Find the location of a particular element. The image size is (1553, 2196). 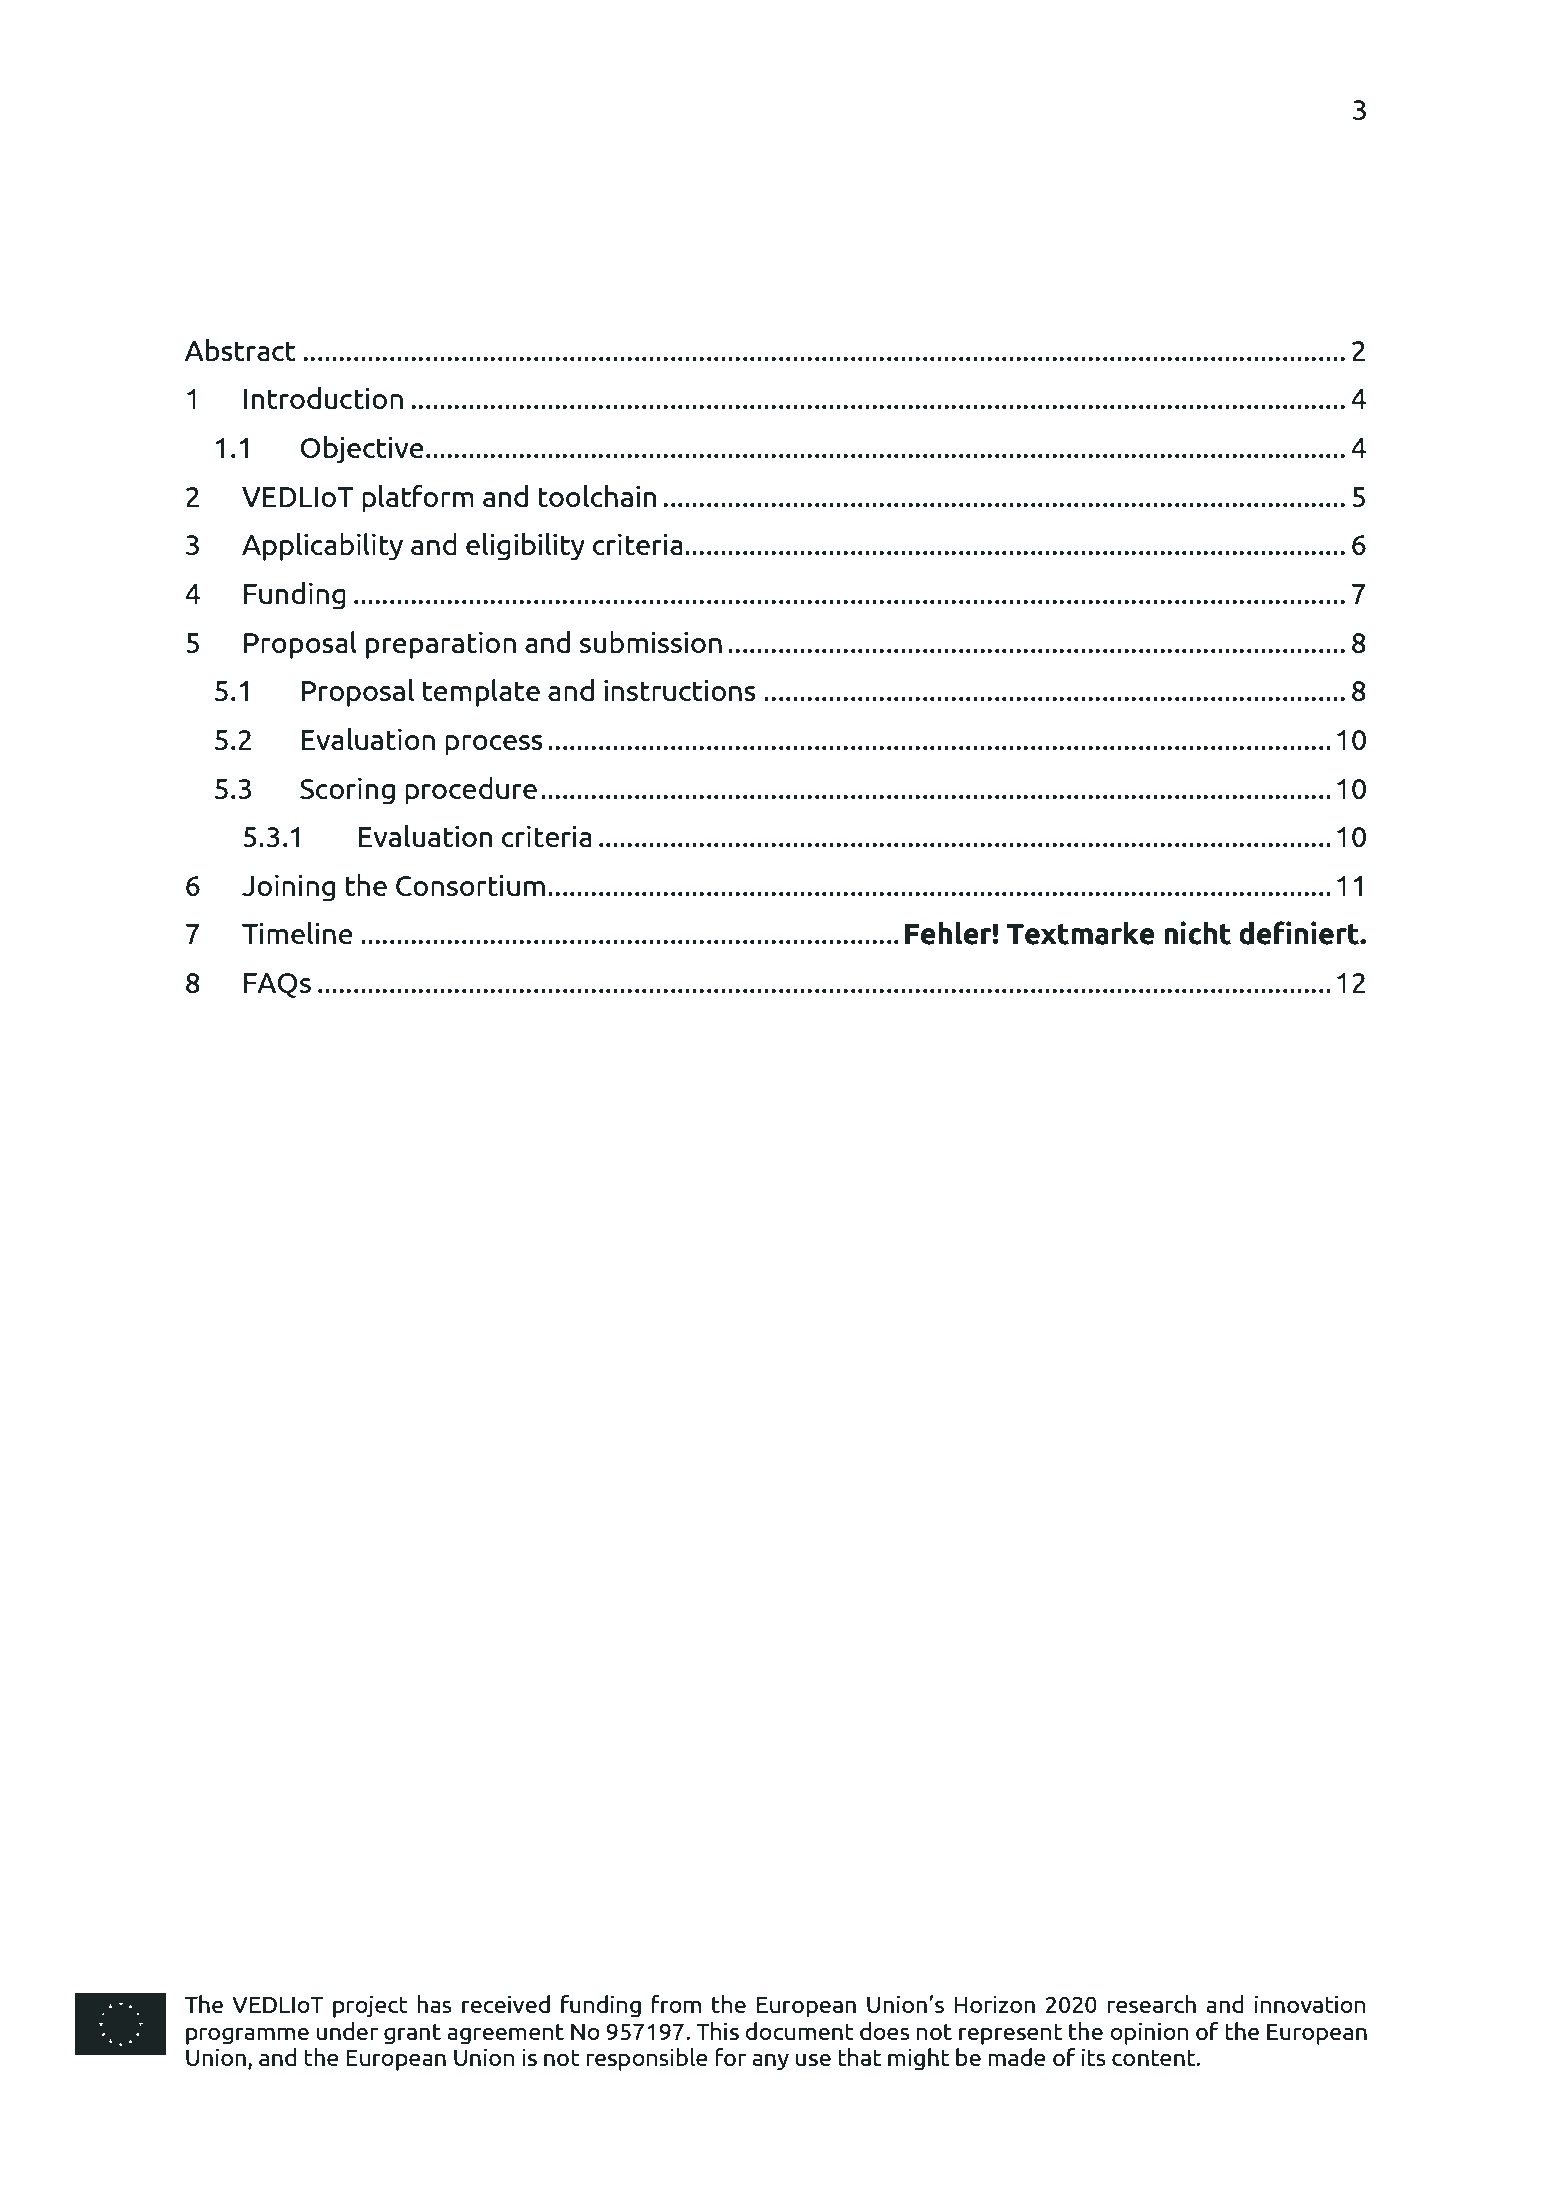

under is located at coordinates (347, 2031).
